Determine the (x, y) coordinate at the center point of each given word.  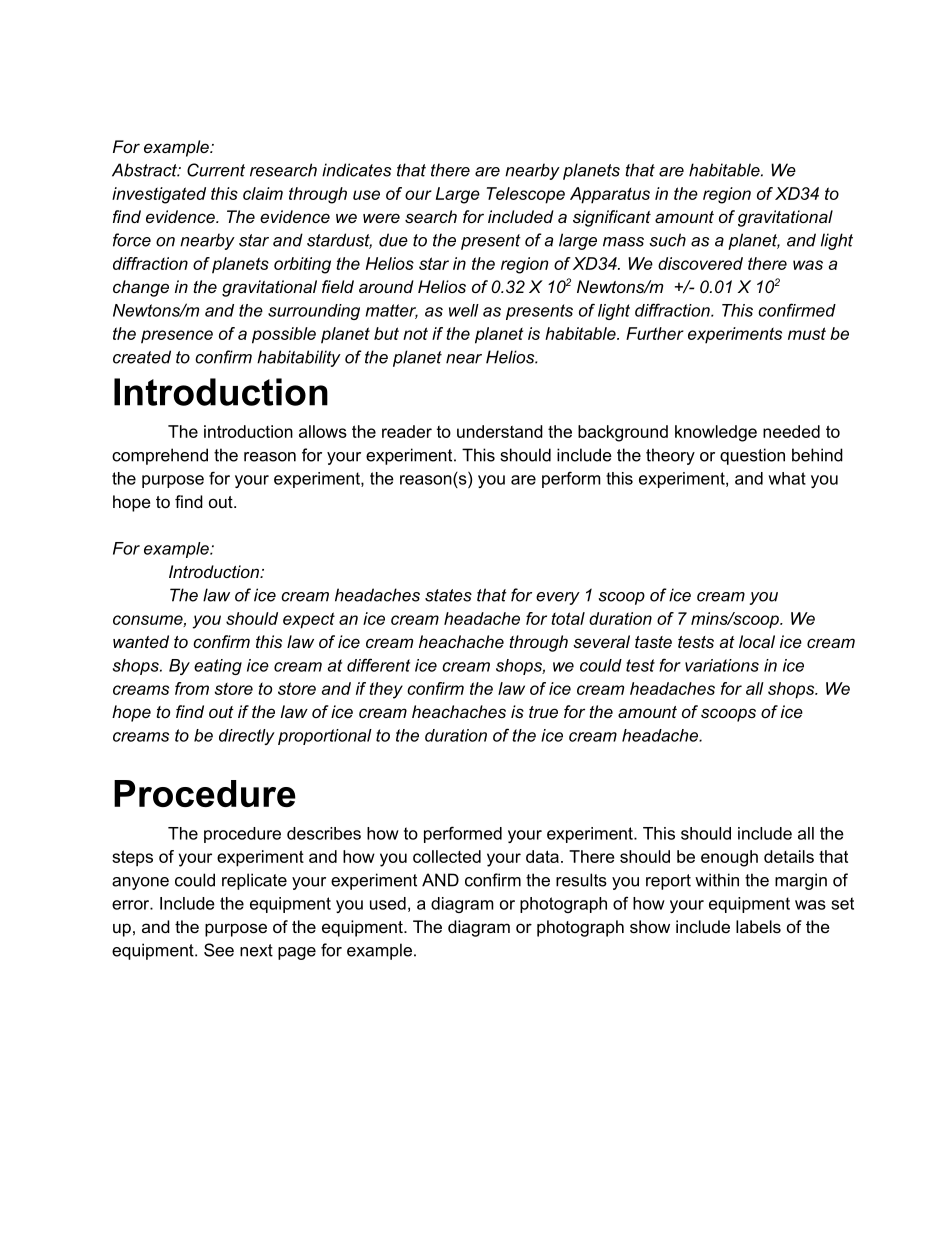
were (381, 218)
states (448, 595)
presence (177, 337)
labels (758, 926)
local (757, 641)
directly (247, 737)
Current (216, 170)
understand (500, 431)
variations (722, 665)
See (219, 950)
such (667, 240)
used (388, 903)
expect (309, 620)
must (807, 333)
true (543, 712)
